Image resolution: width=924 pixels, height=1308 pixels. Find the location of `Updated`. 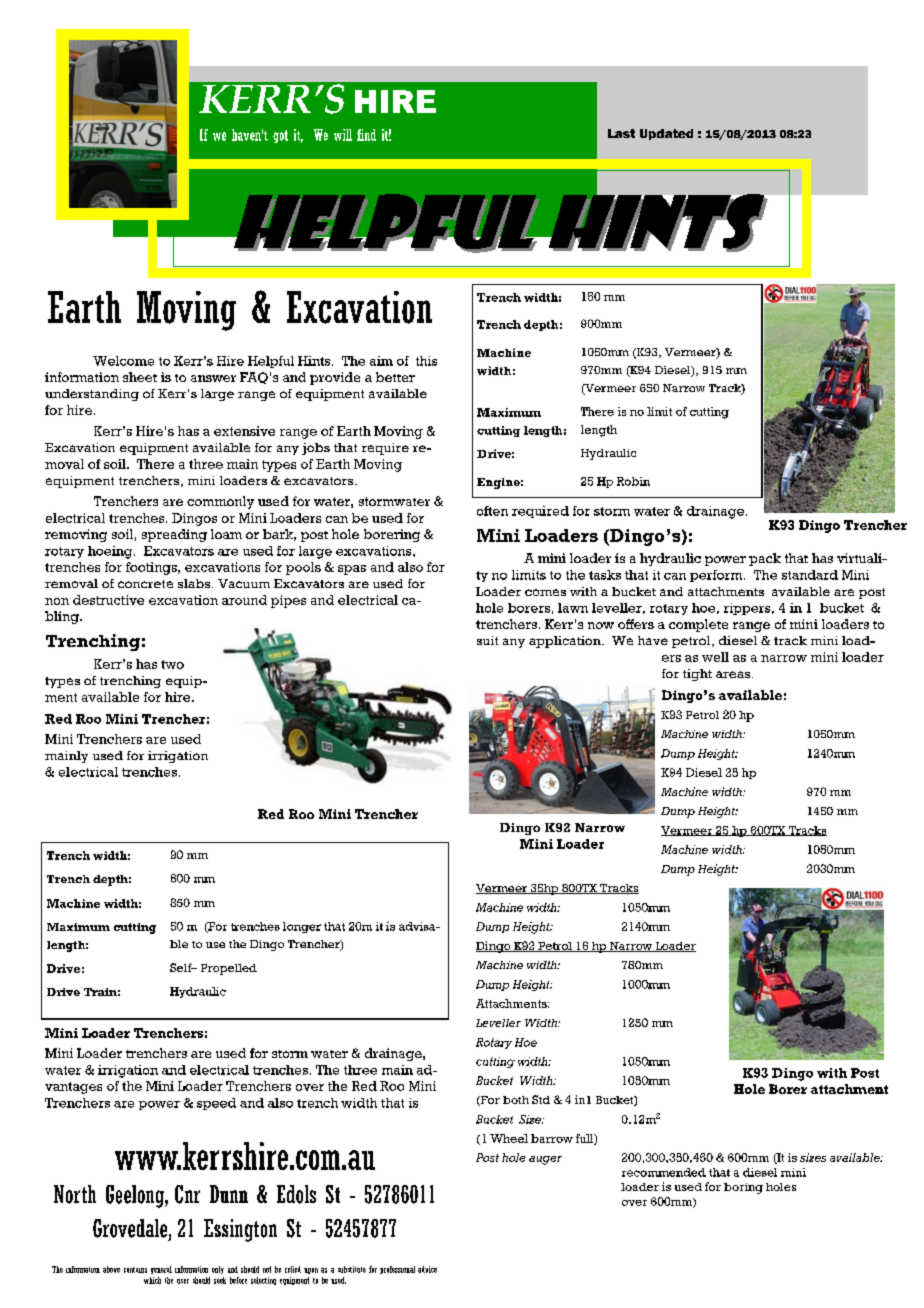

Updated is located at coordinates (666, 134).
